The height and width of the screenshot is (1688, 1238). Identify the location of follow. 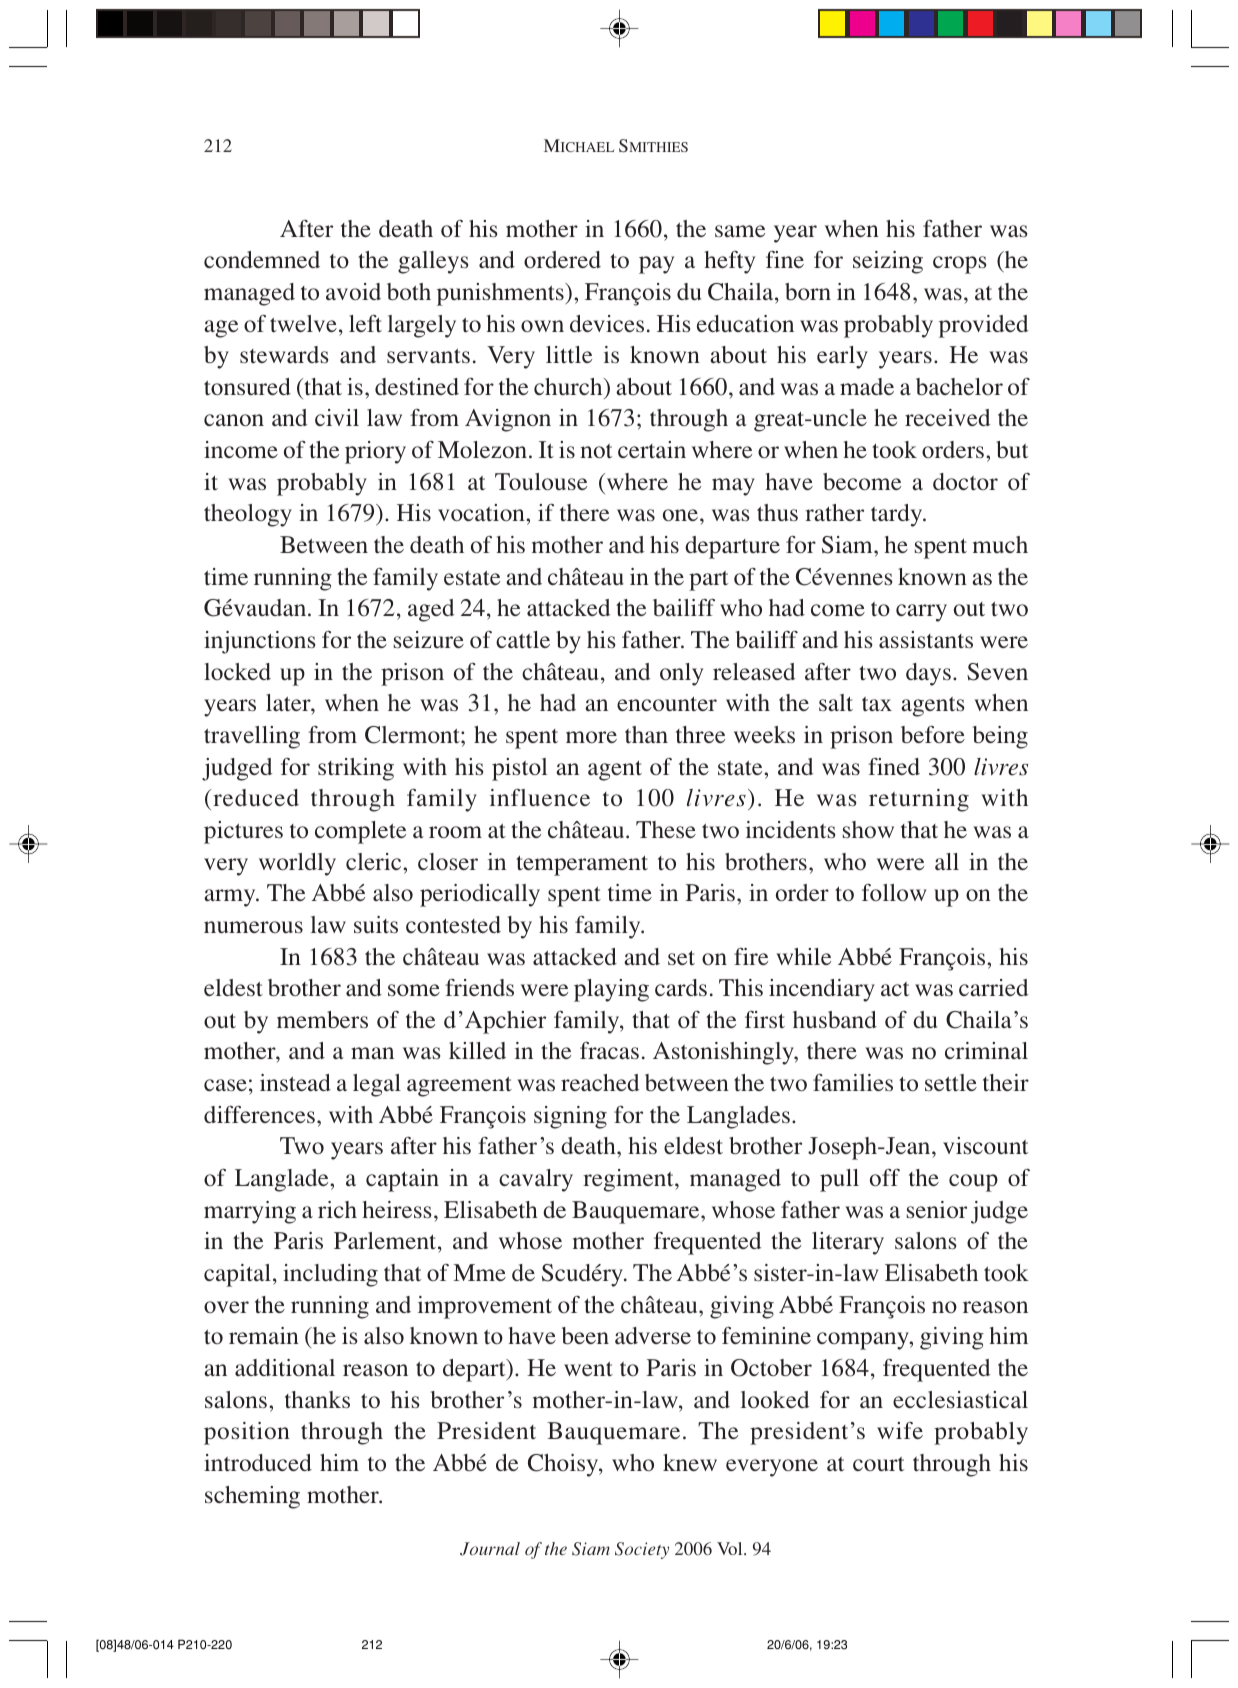
(894, 892).
